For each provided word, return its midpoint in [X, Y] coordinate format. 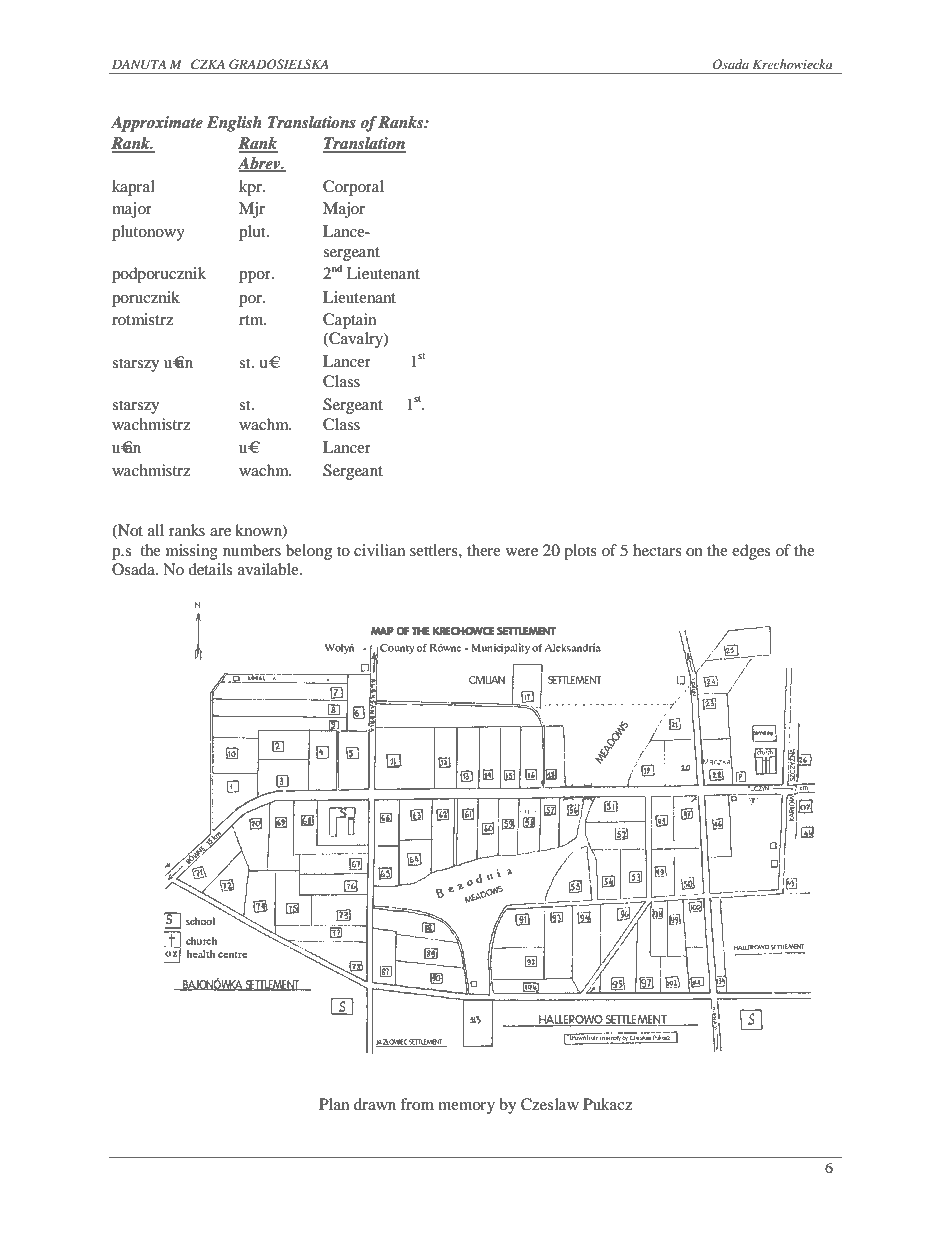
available [269, 569]
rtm [252, 320]
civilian [379, 550]
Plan [334, 1104]
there [484, 550]
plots [580, 552]
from [417, 1104]
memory [466, 1108]
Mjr [252, 210]
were [522, 552]
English [234, 124]
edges [751, 552]
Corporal [353, 188]
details [210, 569]
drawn [375, 1104]
